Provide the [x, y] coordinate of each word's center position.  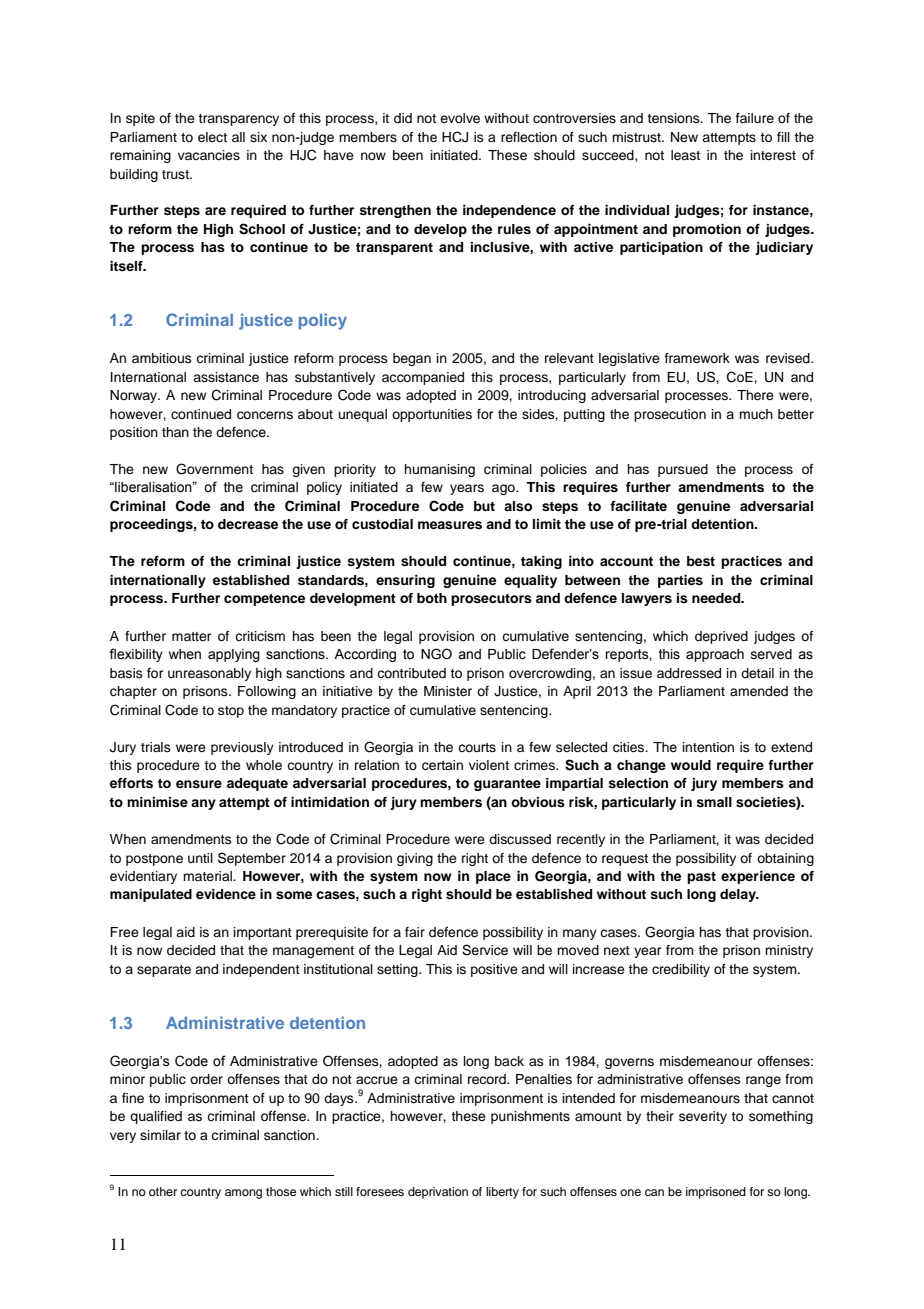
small [714, 802]
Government [214, 469]
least [685, 155]
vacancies [209, 155]
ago [504, 489]
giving [415, 859]
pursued [683, 470]
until [200, 858]
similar [160, 1135]
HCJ [455, 137]
